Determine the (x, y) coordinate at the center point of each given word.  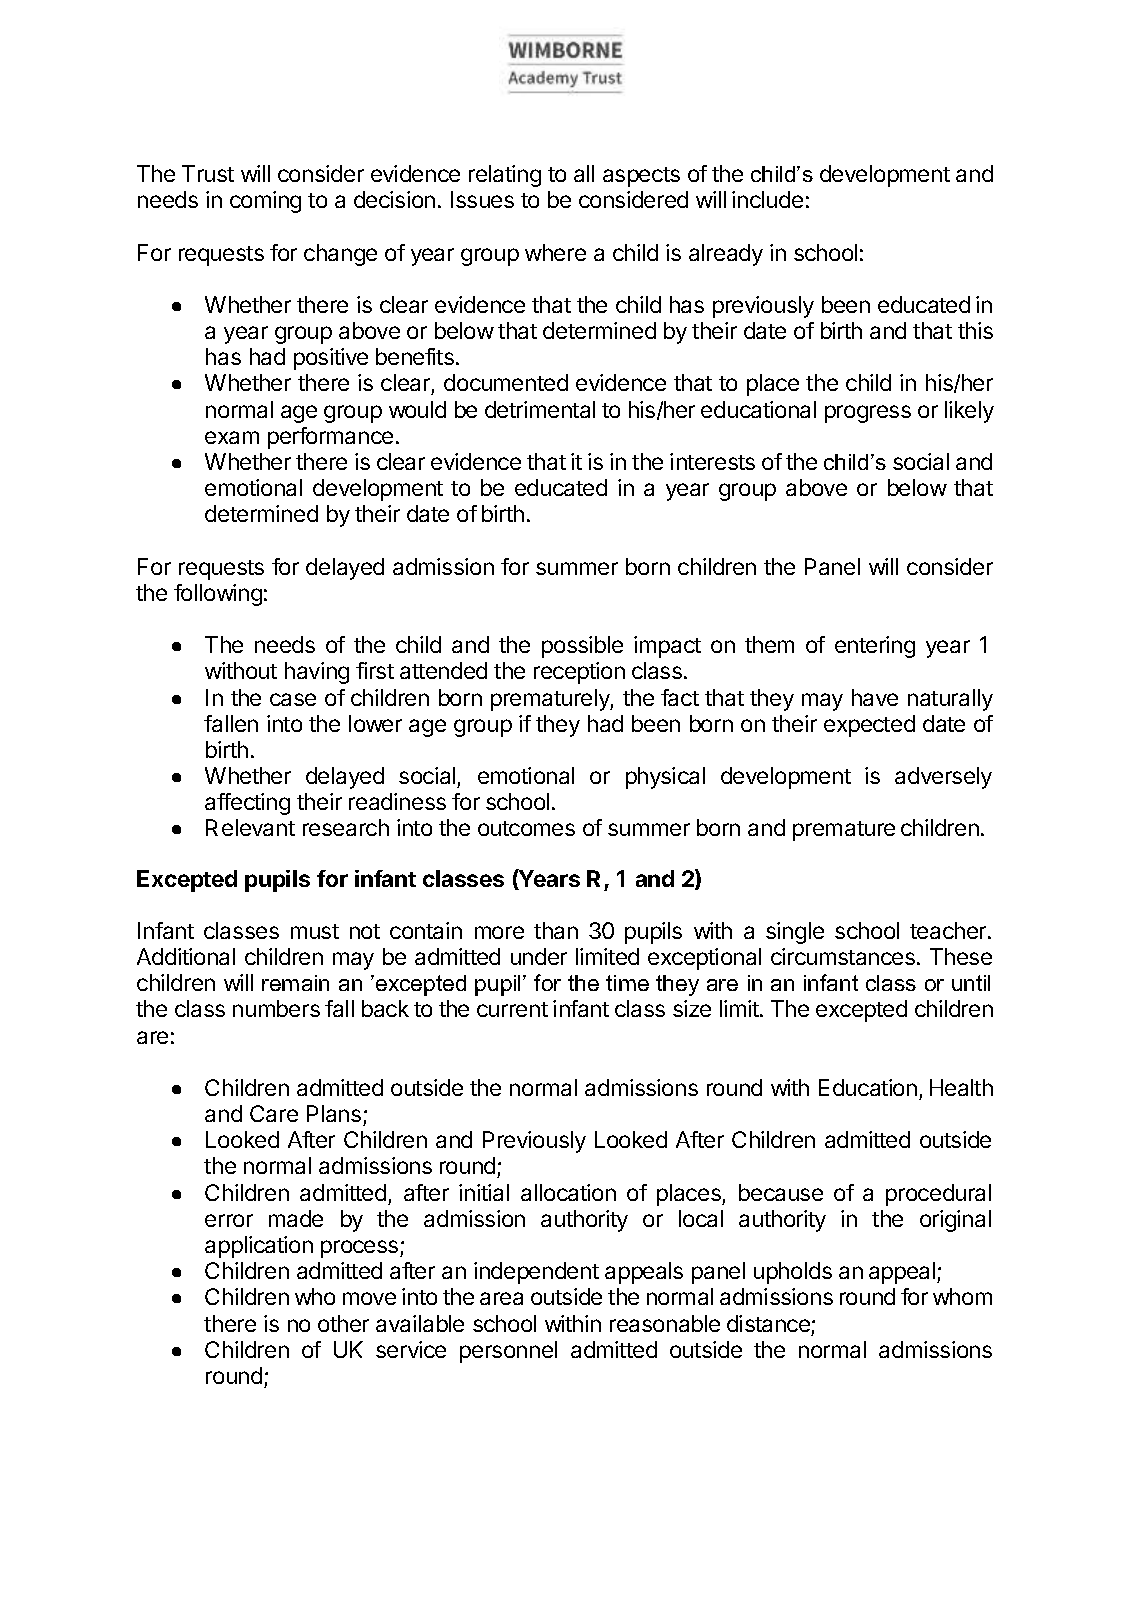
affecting (247, 804)
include (767, 199)
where (555, 252)
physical (665, 778)
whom (962, 1296)
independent (536, 1273)
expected (869, 726)
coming (265, 202)
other (343, 1323)
